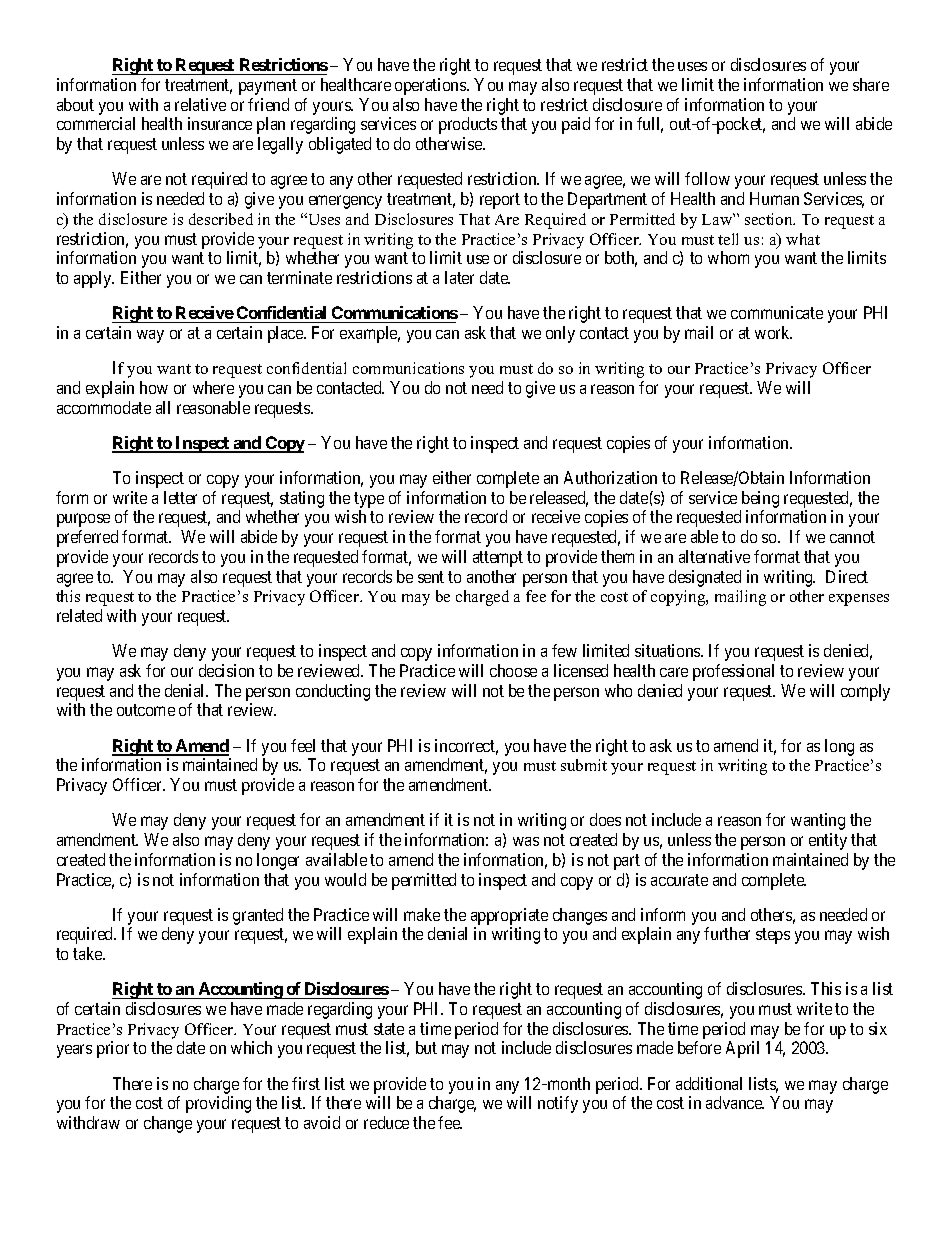 The height and width of the screenshot is (1233, 952). What do you see at coordinates (459, 277) in the screenshot?
I see `later` at bounding box center [459, 277].
